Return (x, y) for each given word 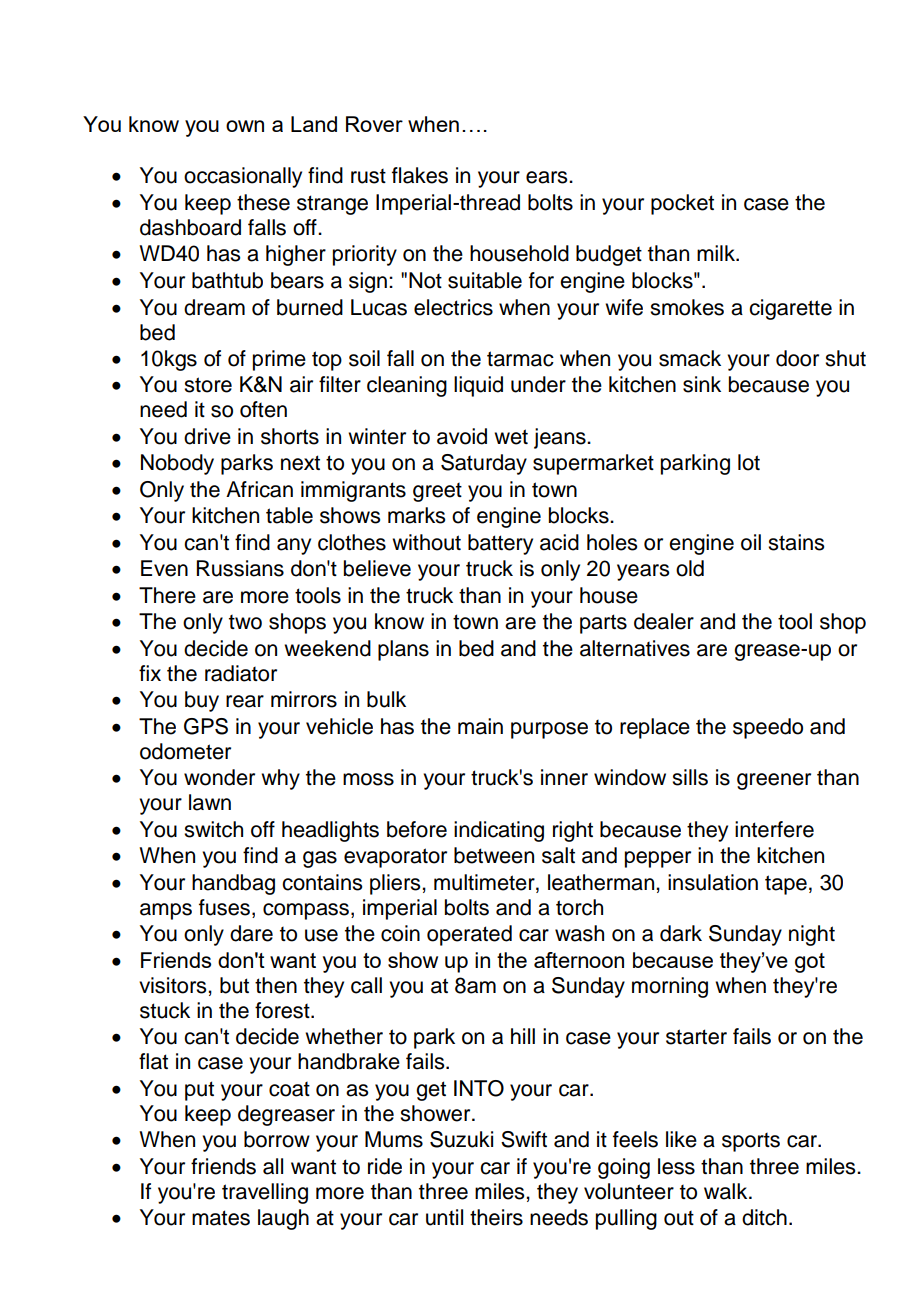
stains (796, 542)
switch (213, 829)
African (259, 489)
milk (717, 253)
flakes (420, 175)
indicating (499, 831)
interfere (774, 829)
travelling (265, 1193)
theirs (496, 1217)
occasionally (243, 177)
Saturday (484, 464)
